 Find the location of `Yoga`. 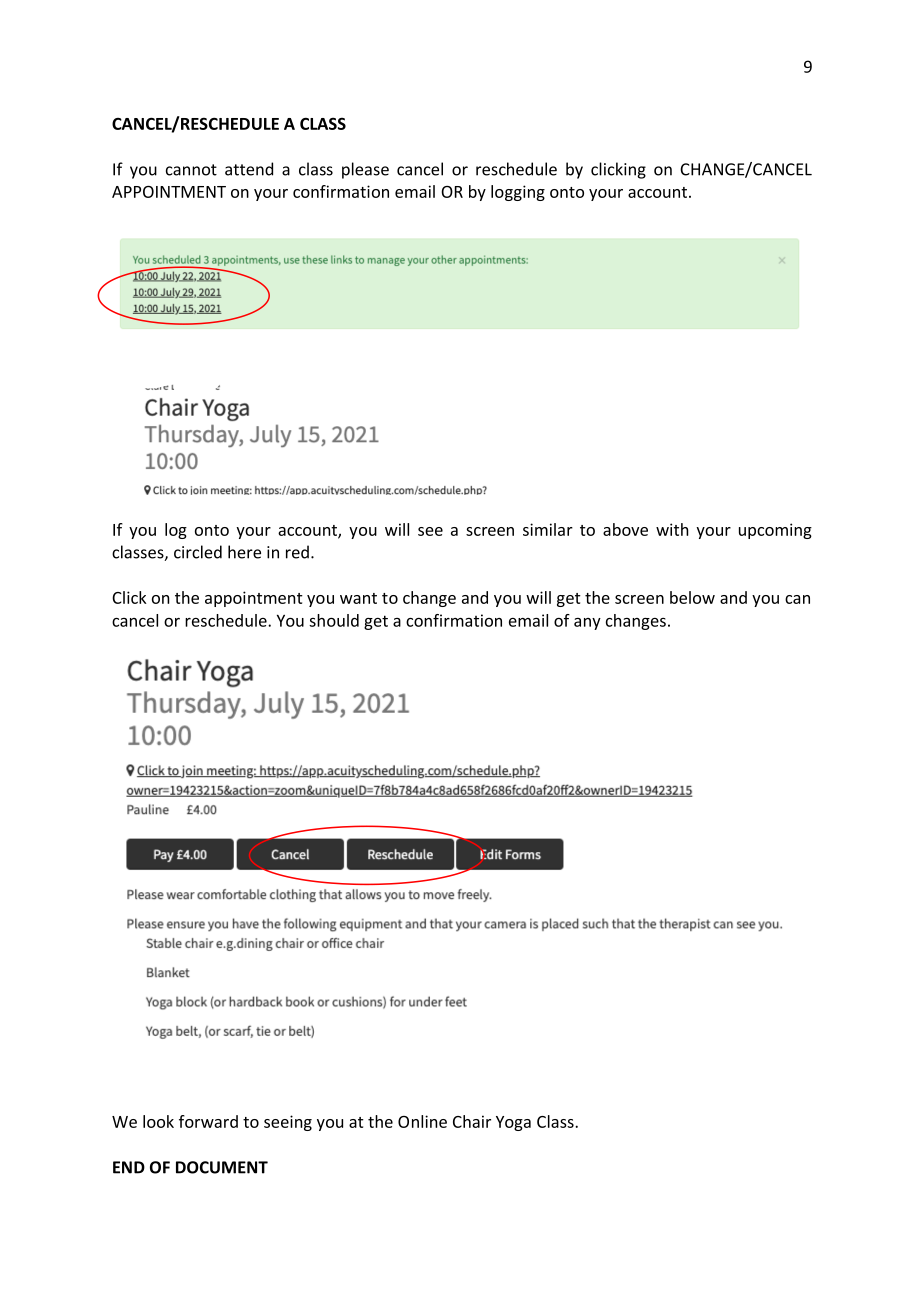

Yoga is located at coordinates (513, 1123).
